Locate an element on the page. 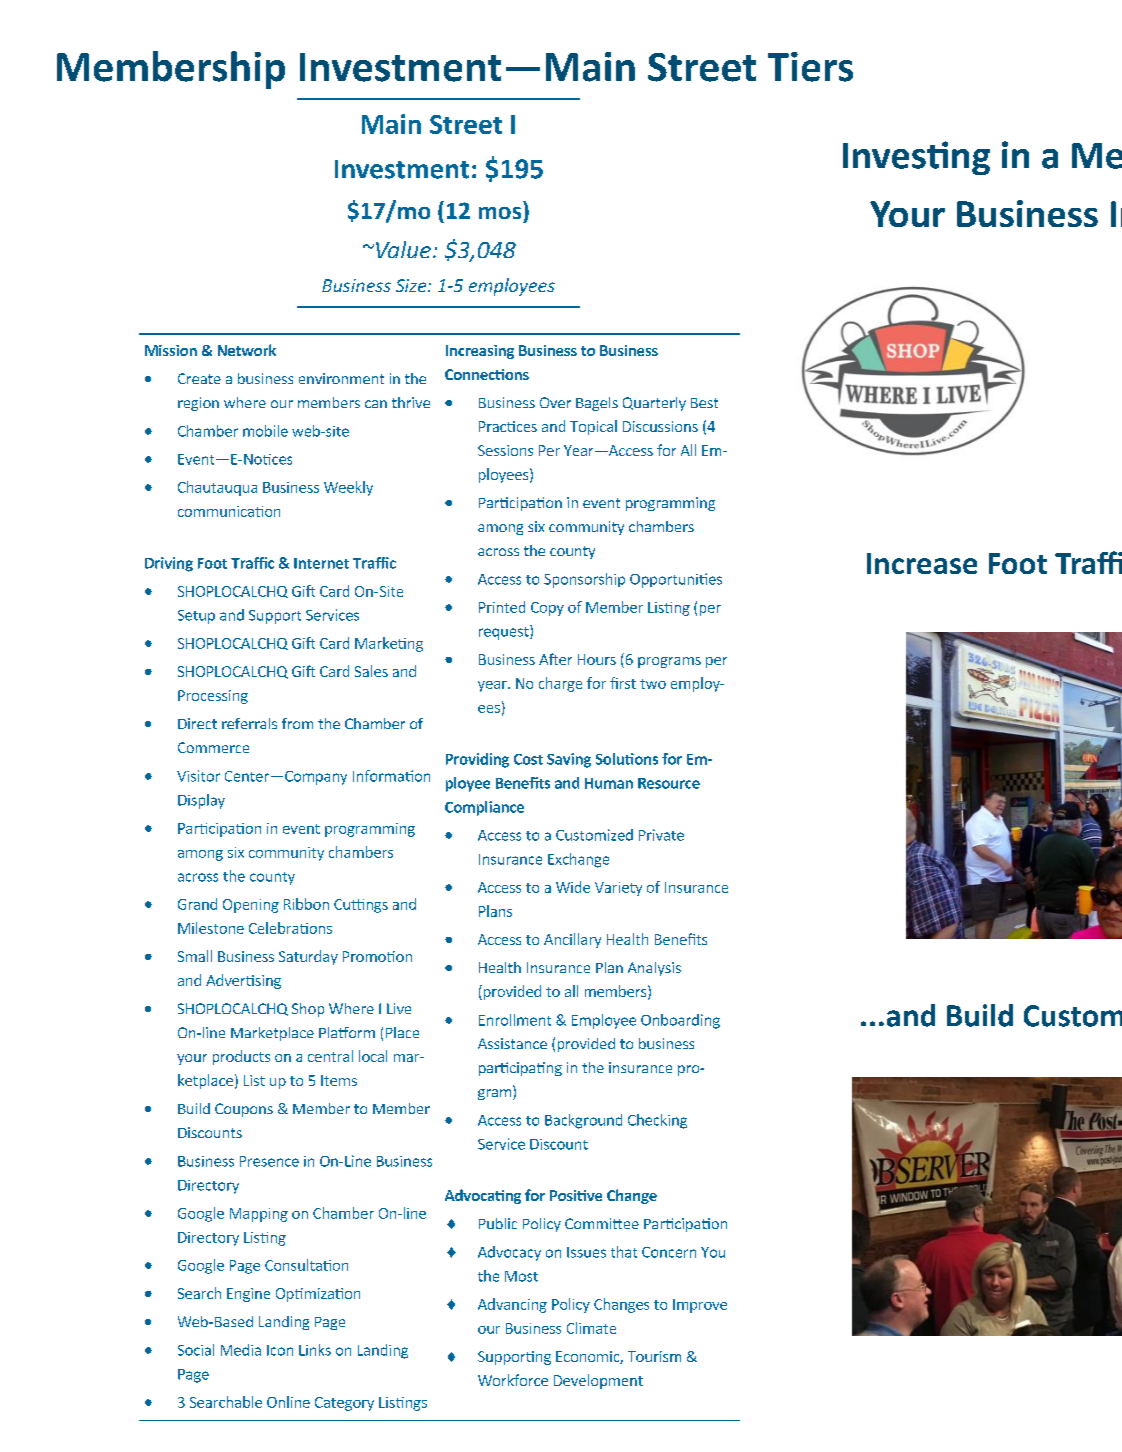 The width and height of the document is (1122, 1452). Media is located at coordinates (241, 1350).
